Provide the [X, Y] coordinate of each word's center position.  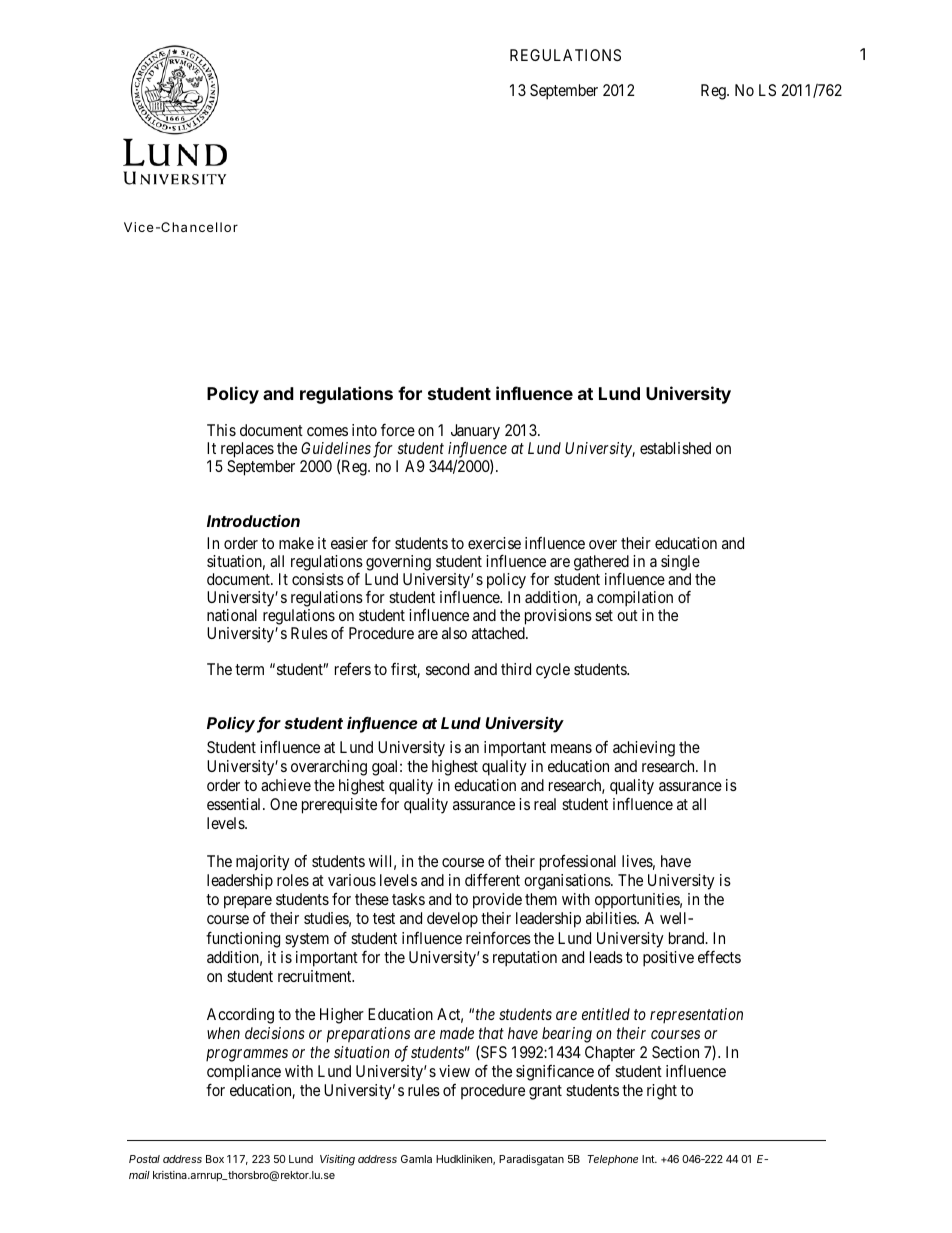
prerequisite [339, 806]
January [475, 433]
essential [235, 804]
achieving [644, 749]
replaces [246, 451]
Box [215, 1159]
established [675, 448]
